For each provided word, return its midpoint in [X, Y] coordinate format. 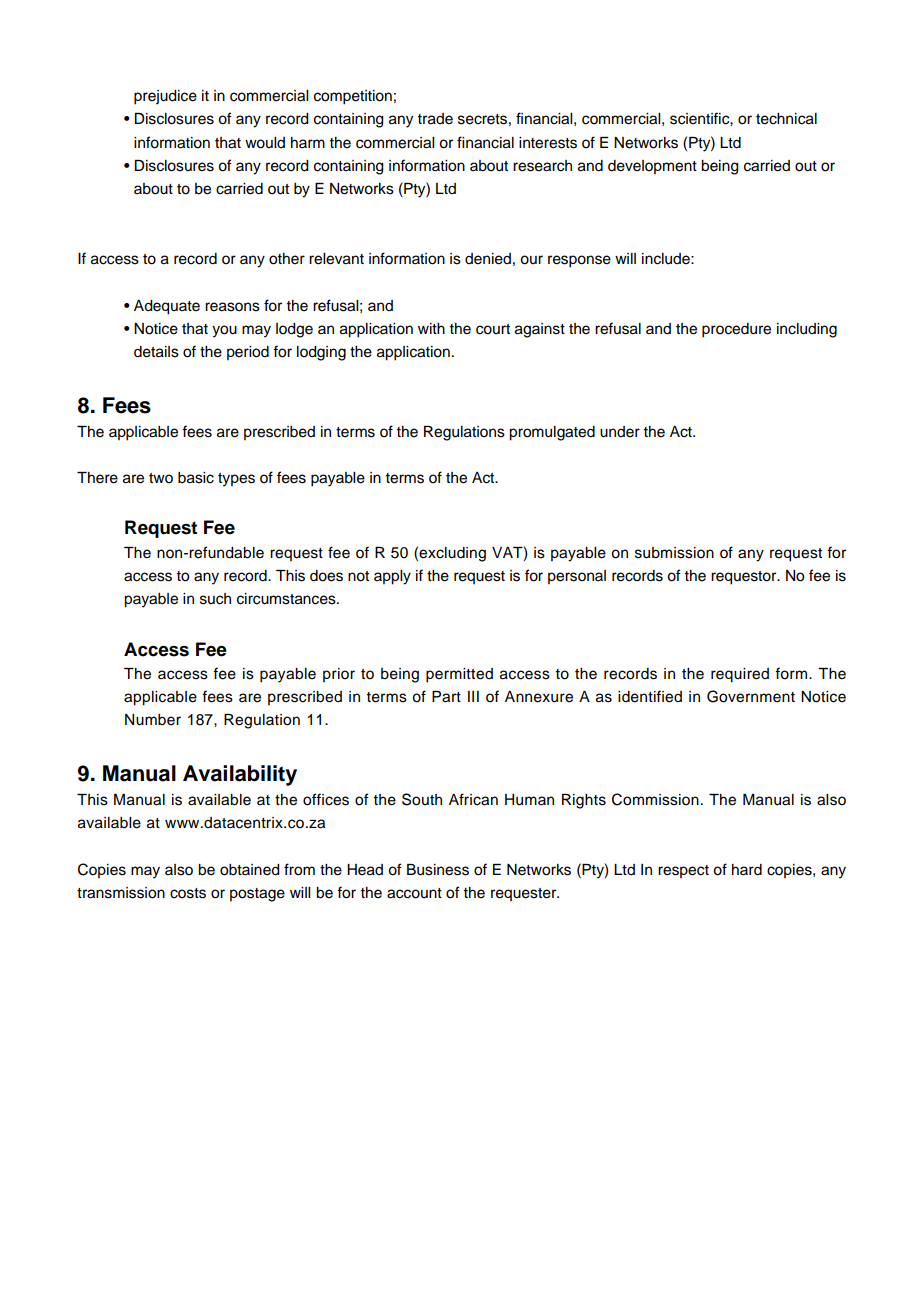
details [156, 352]
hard [747, 870]
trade [435, 119]
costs [188, 893]
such [215, 599]
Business [438, 870]
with [431, 328]
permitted [459, 675]
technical [786, 119]
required [740, 675]
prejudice [165, 97]
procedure [736, 330]
